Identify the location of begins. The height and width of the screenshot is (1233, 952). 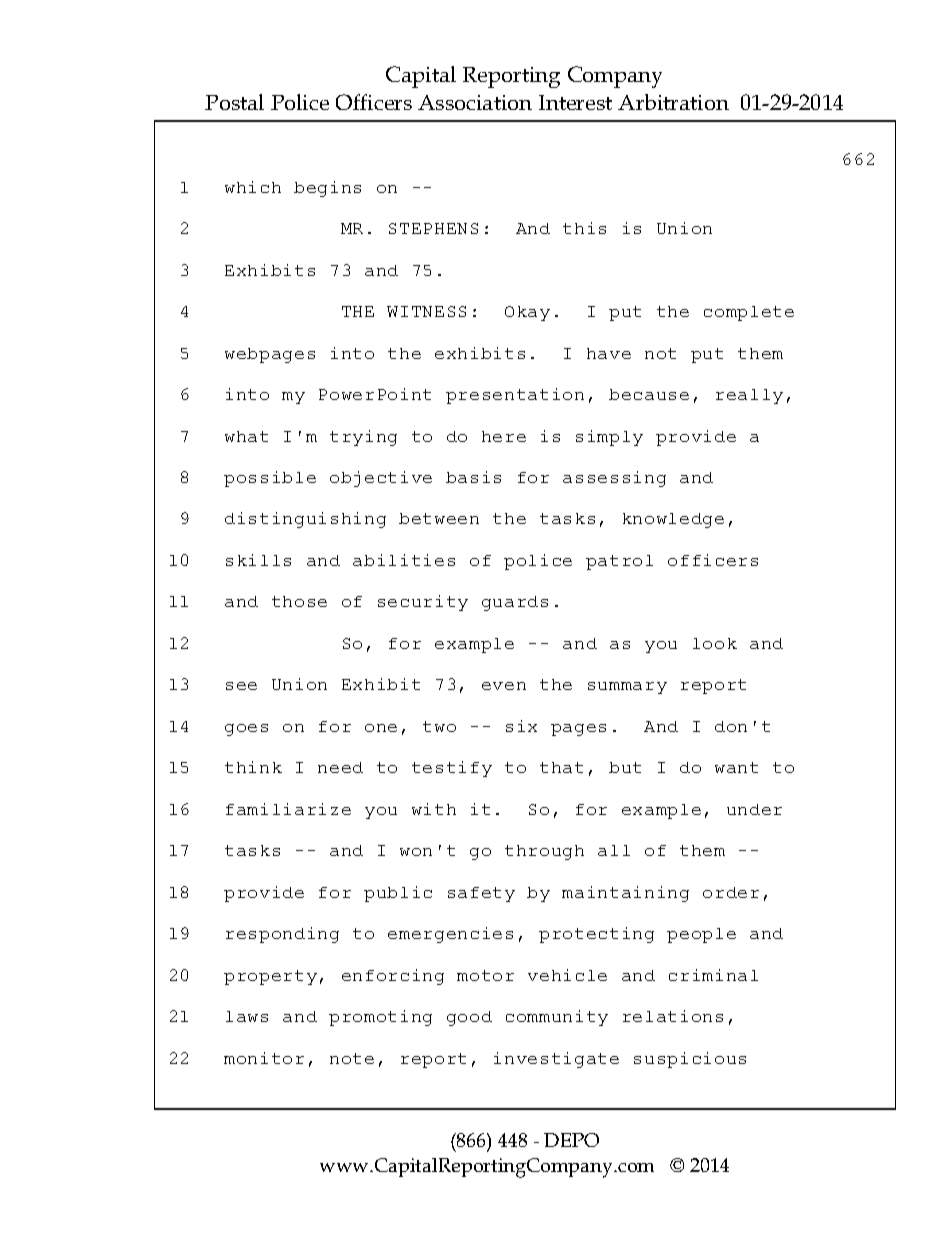
(327, 189).
